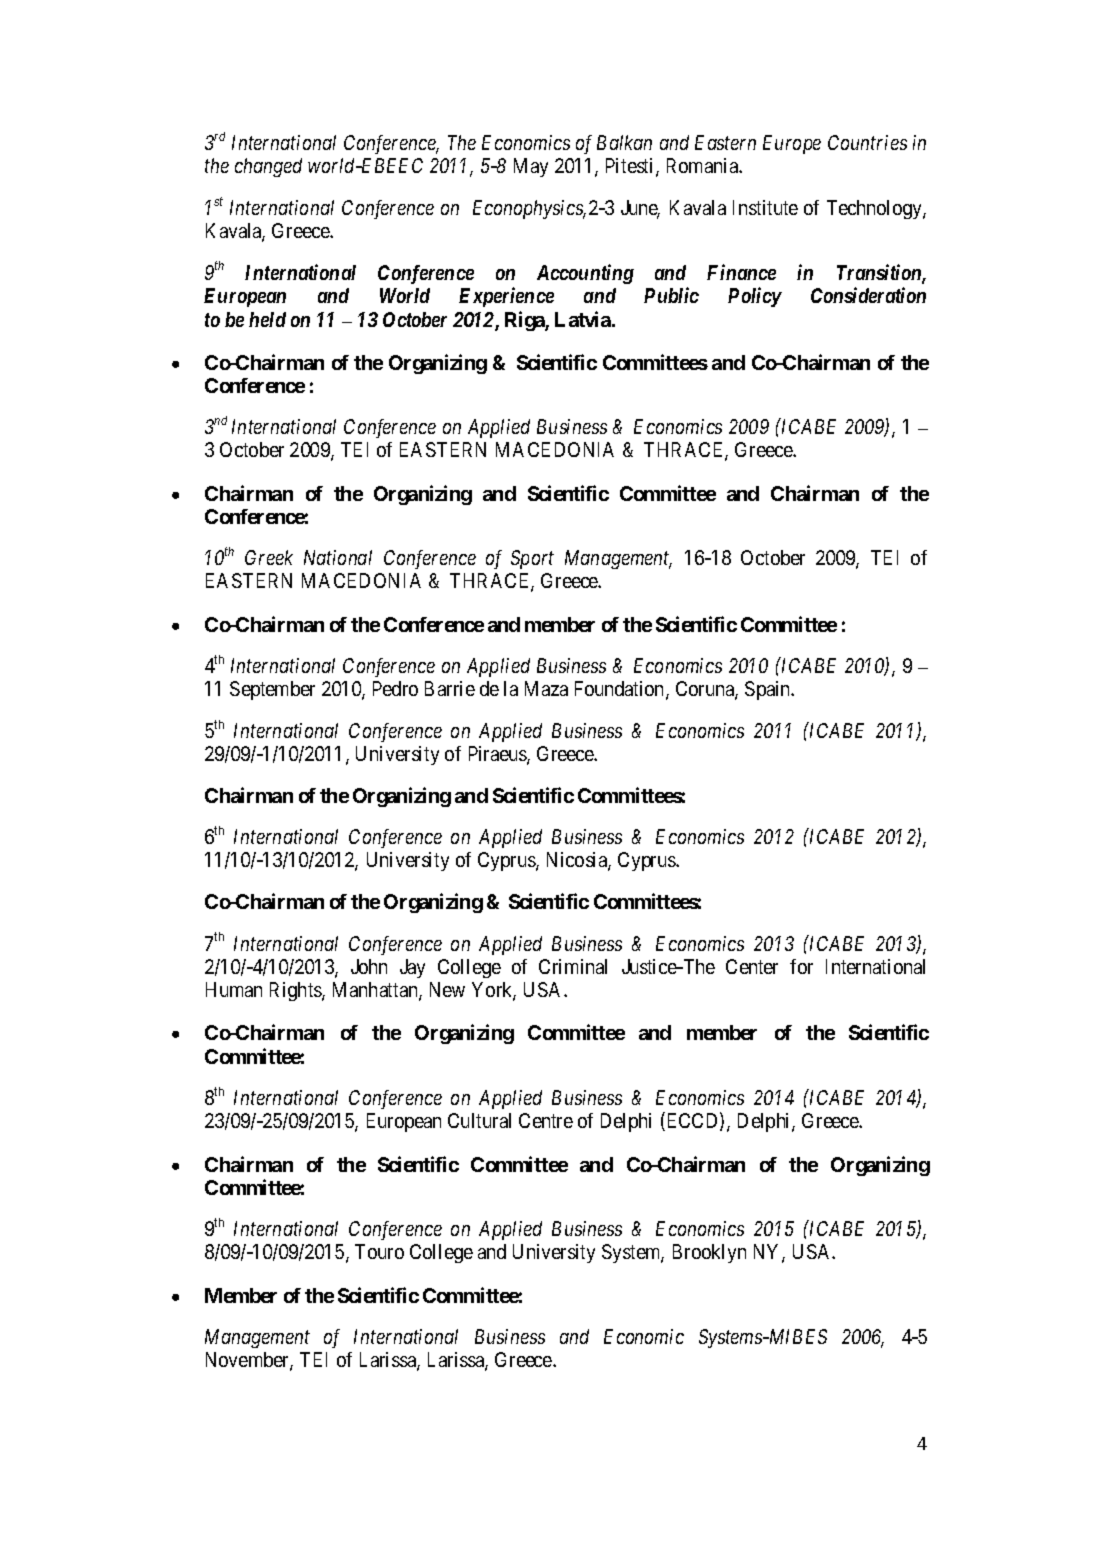  What do you see at coordinates (765, 207) in the page?
I see `Institute` at bounding box center [765, 207].
